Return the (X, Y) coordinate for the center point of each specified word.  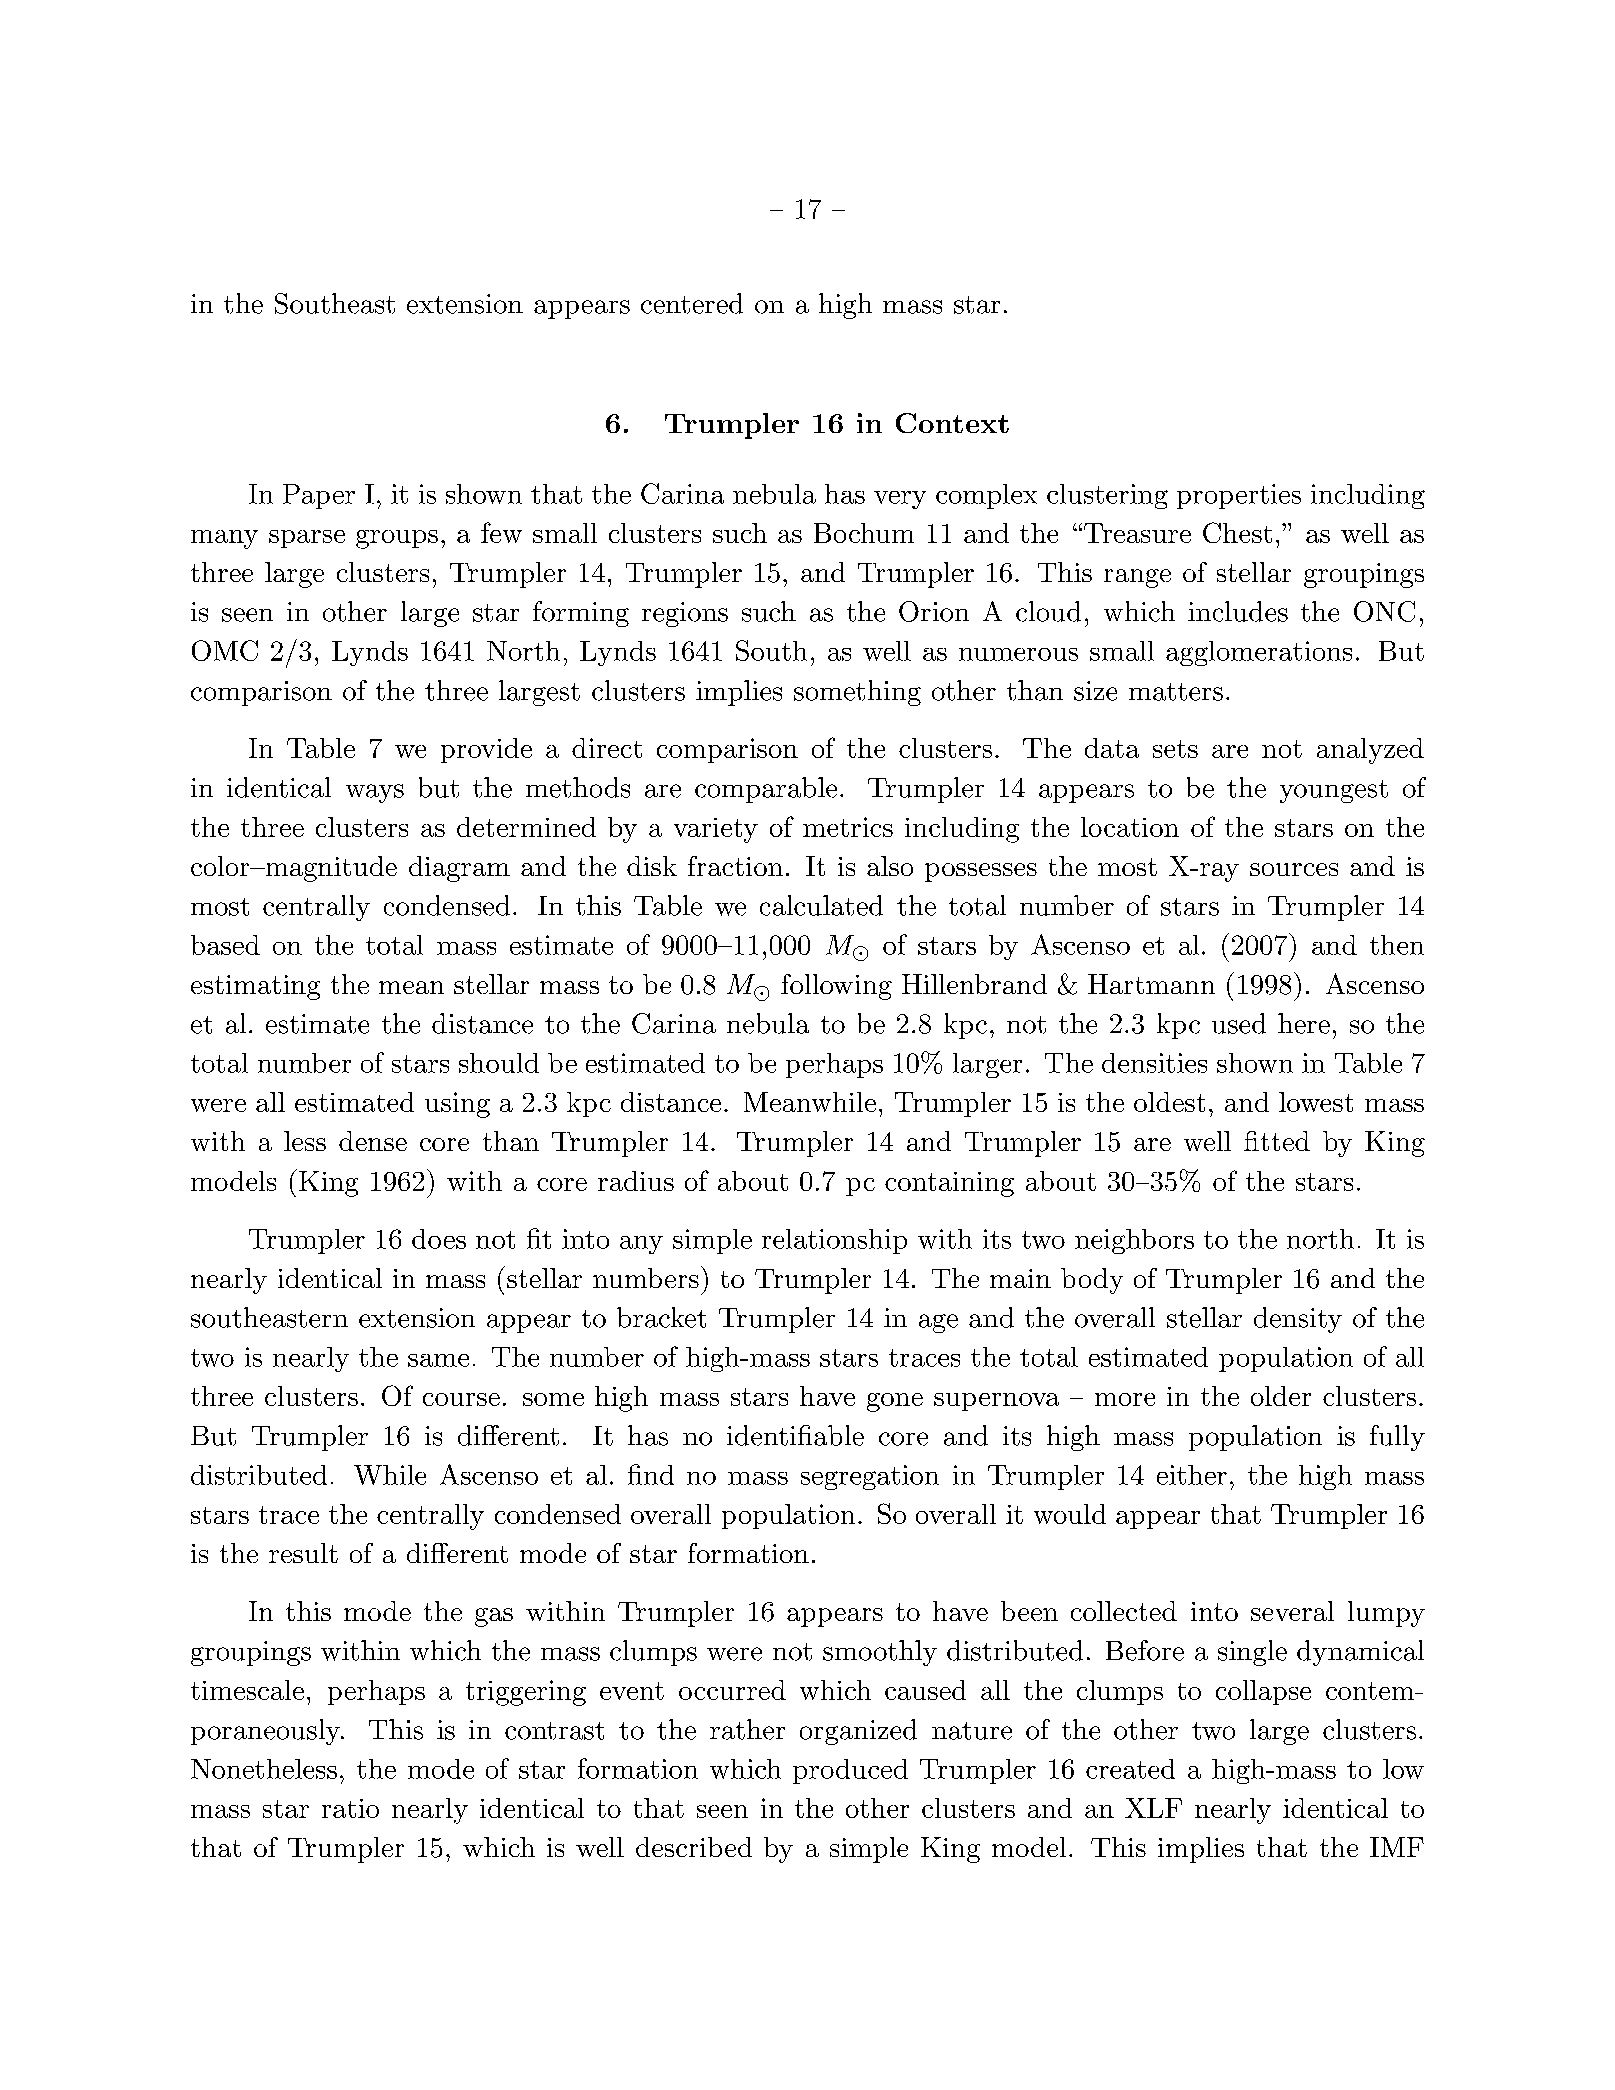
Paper (319, 496)
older (1281, 1396)
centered (692, 303)
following (836, 987)
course (461, 1399)
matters (1176, 692)
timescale (247, 1690)
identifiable (795, 1435)
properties (1239, 496)
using (457, 1105)
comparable (766, 790)
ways (375, 793)
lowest (1316, 1102)
